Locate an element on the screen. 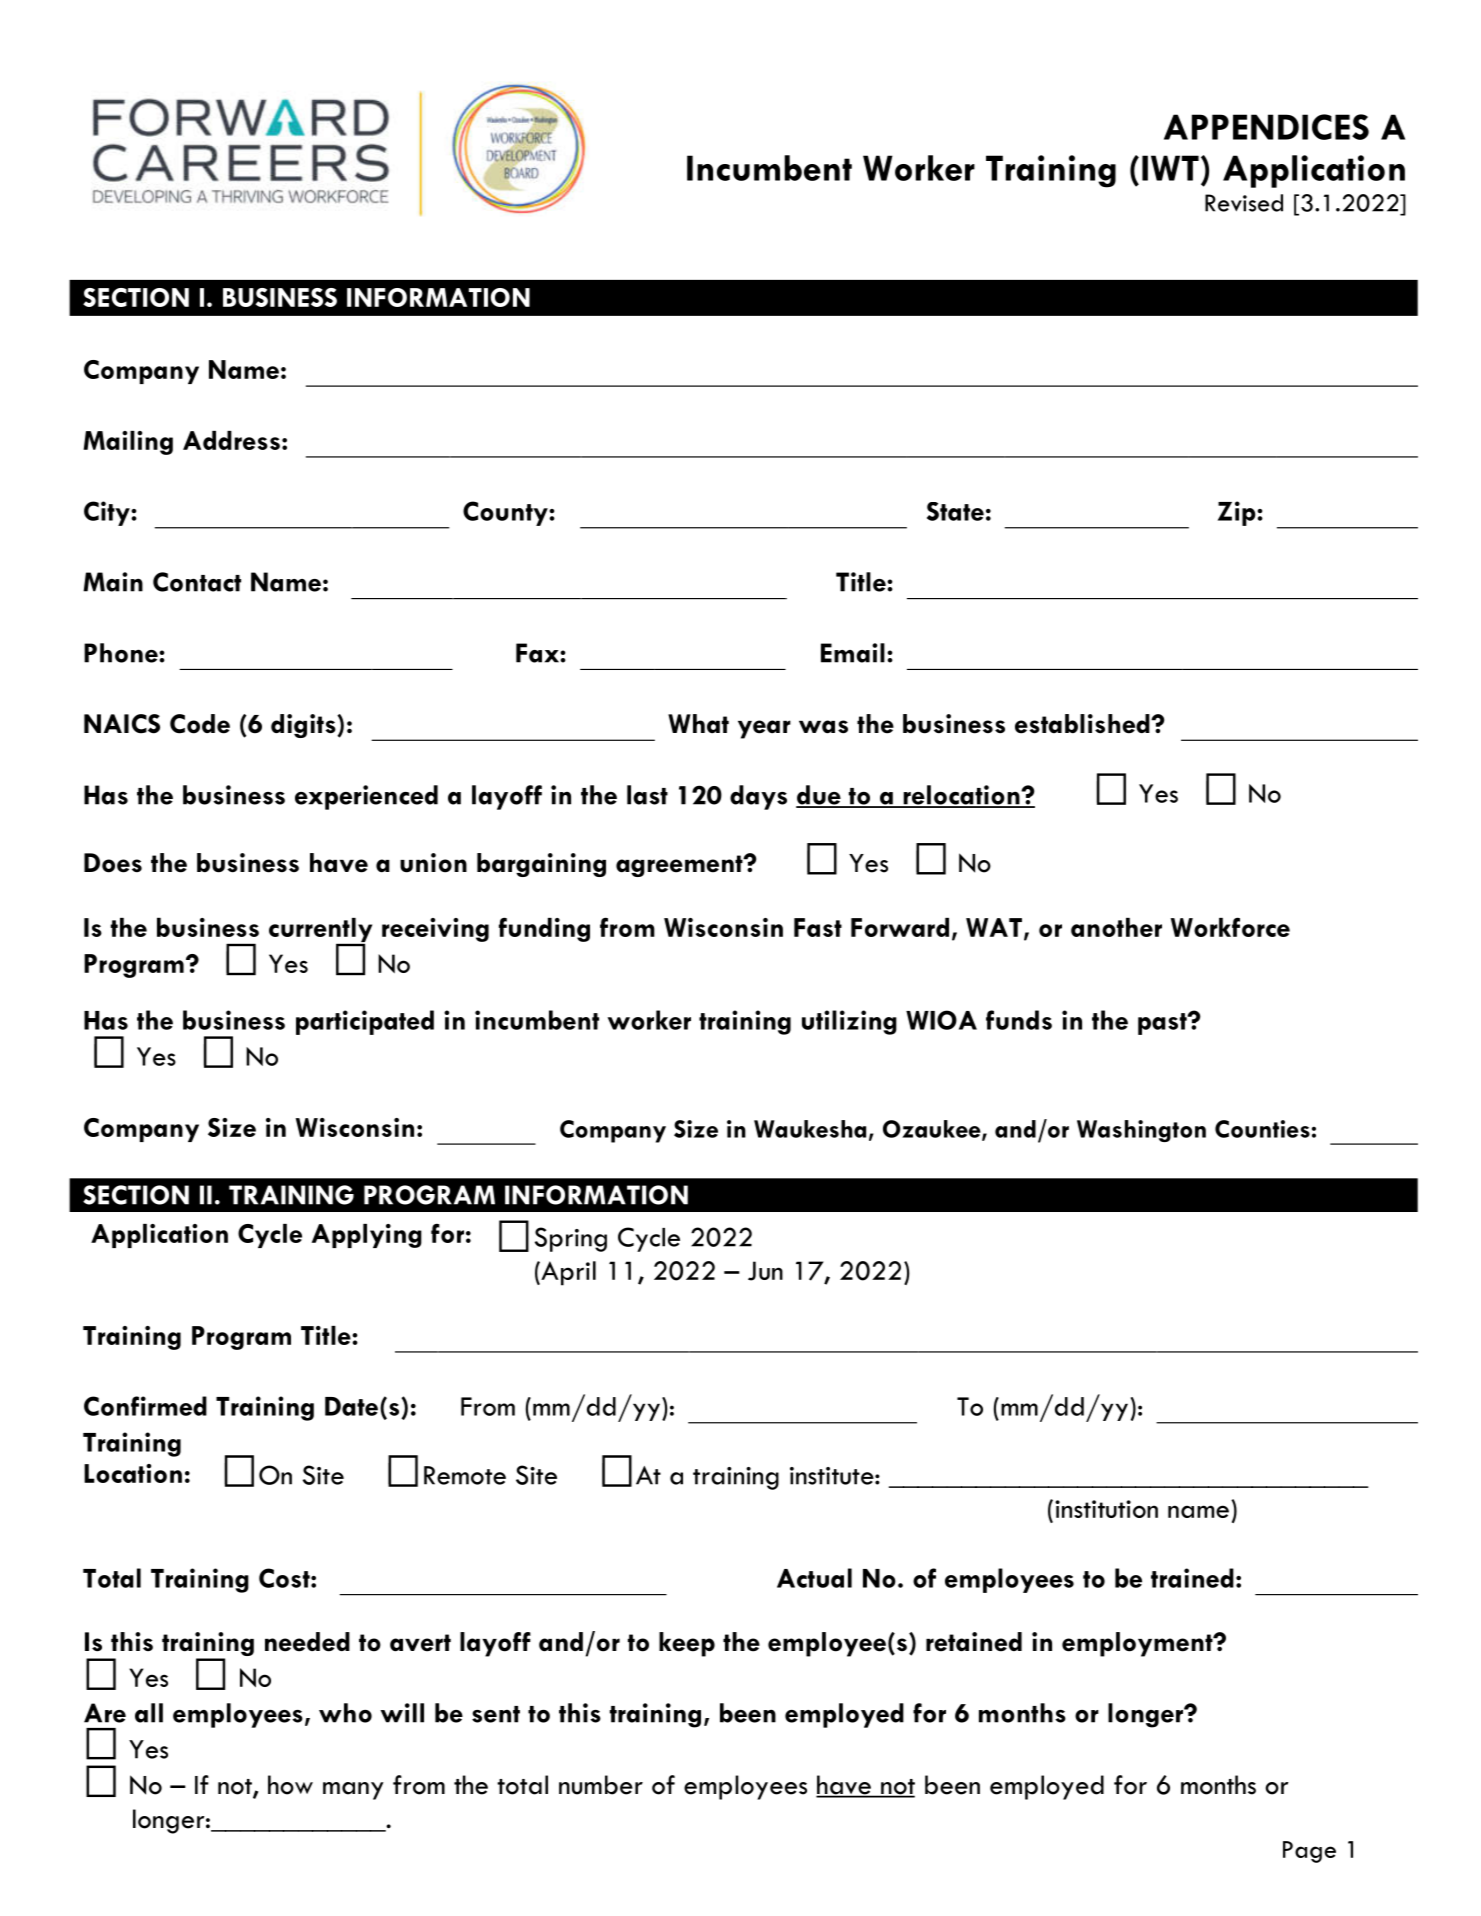 The image size is (1481, 1916). Code is located at coordinates (200, 724).
